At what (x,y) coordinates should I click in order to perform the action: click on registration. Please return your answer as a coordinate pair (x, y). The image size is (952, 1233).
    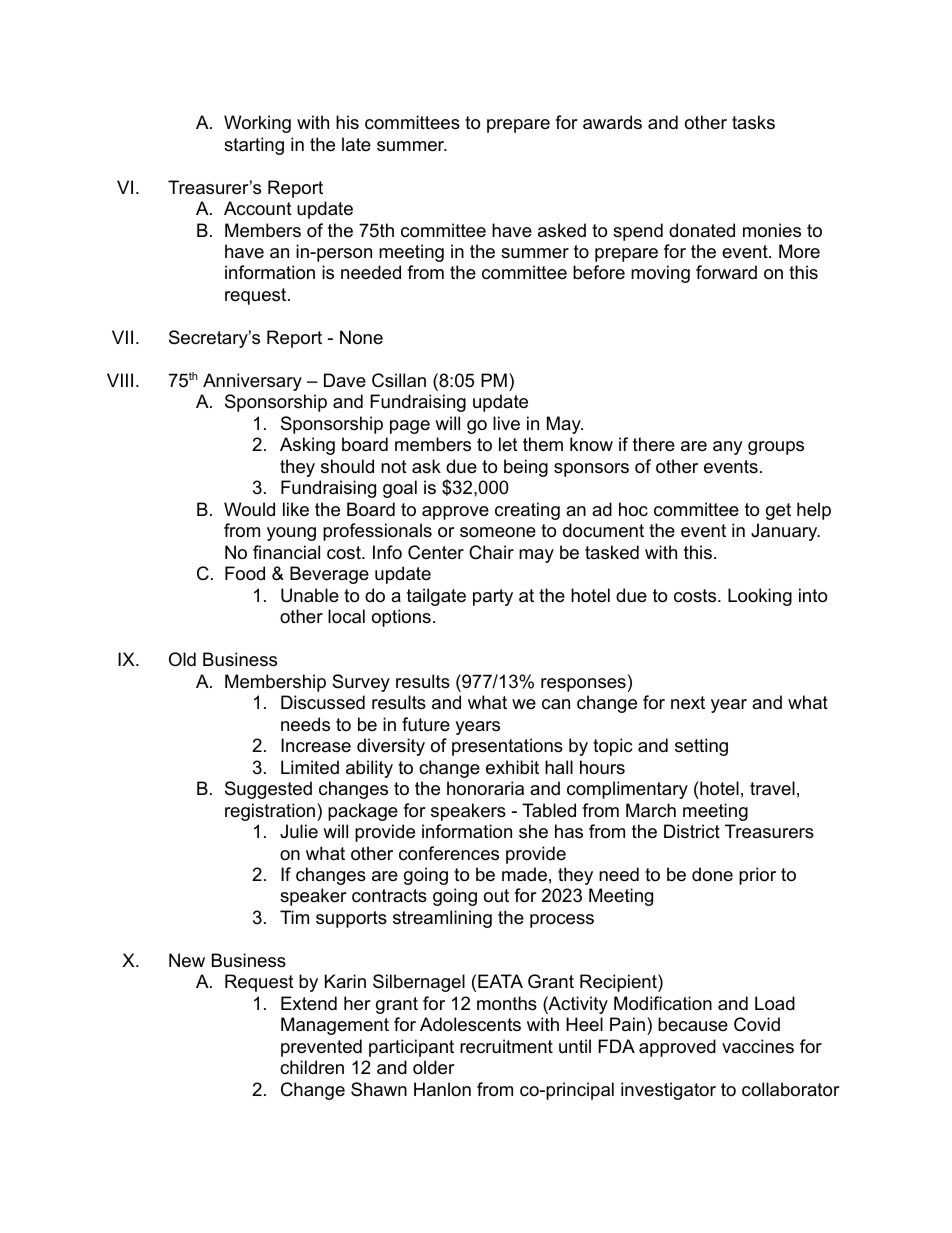
    Looking at the image, I should click on (270, 812).
